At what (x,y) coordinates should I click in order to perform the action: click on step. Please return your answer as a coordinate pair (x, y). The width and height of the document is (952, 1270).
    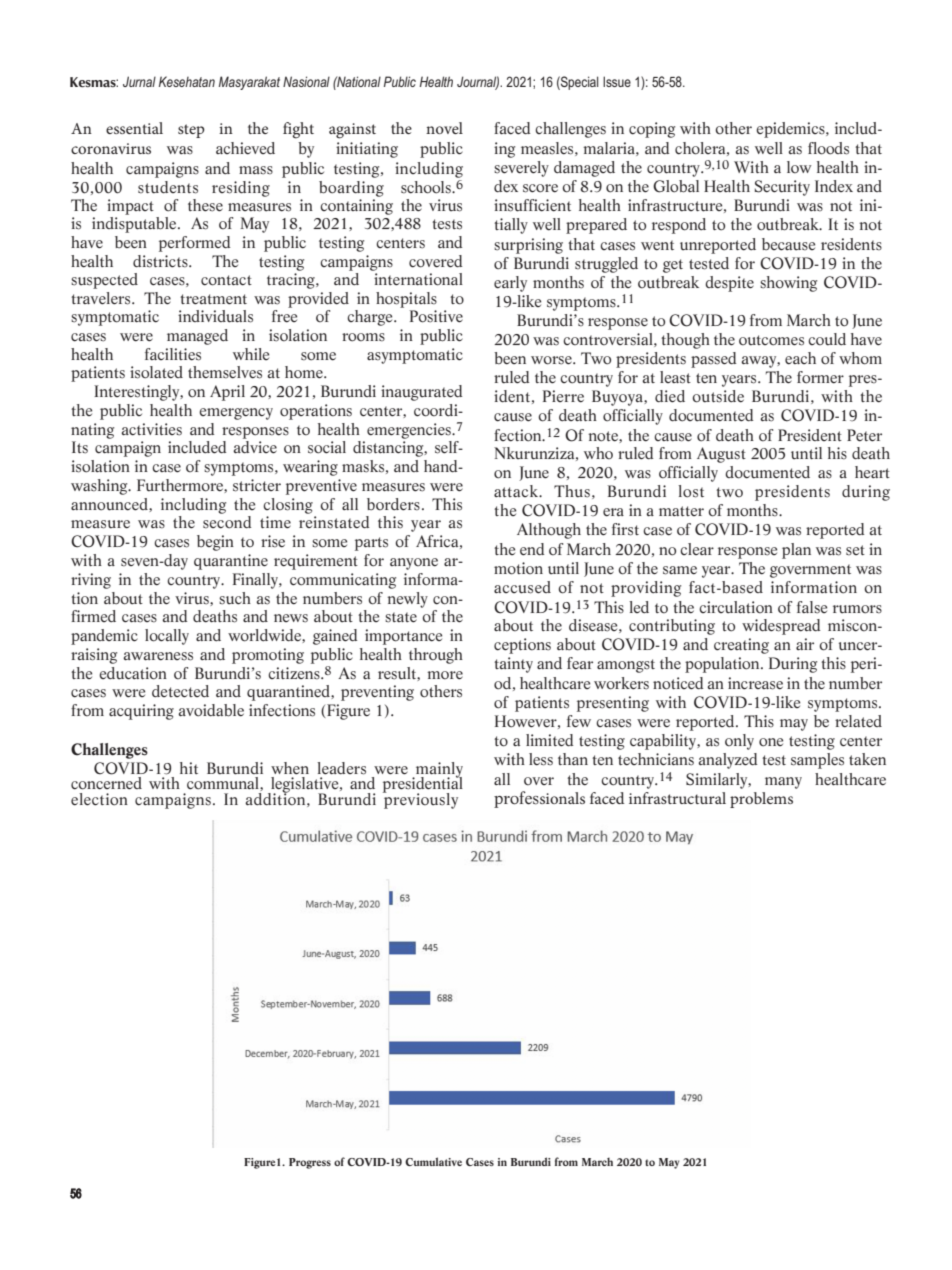
    Looking at the image, I should click on (191, 131).
